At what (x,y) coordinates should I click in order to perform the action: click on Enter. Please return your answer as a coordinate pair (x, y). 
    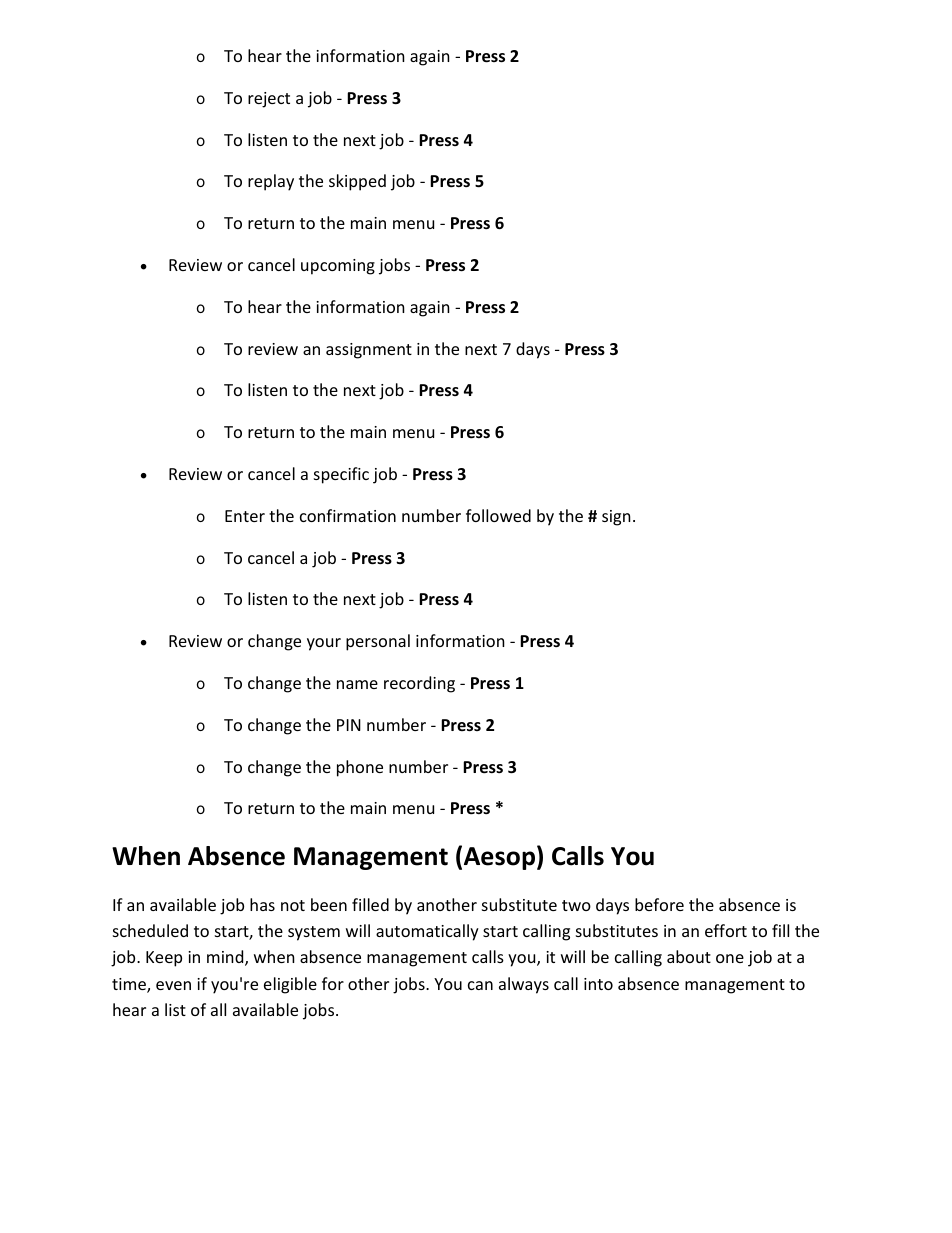
    Looking at the image, I should click on (245, 516).
